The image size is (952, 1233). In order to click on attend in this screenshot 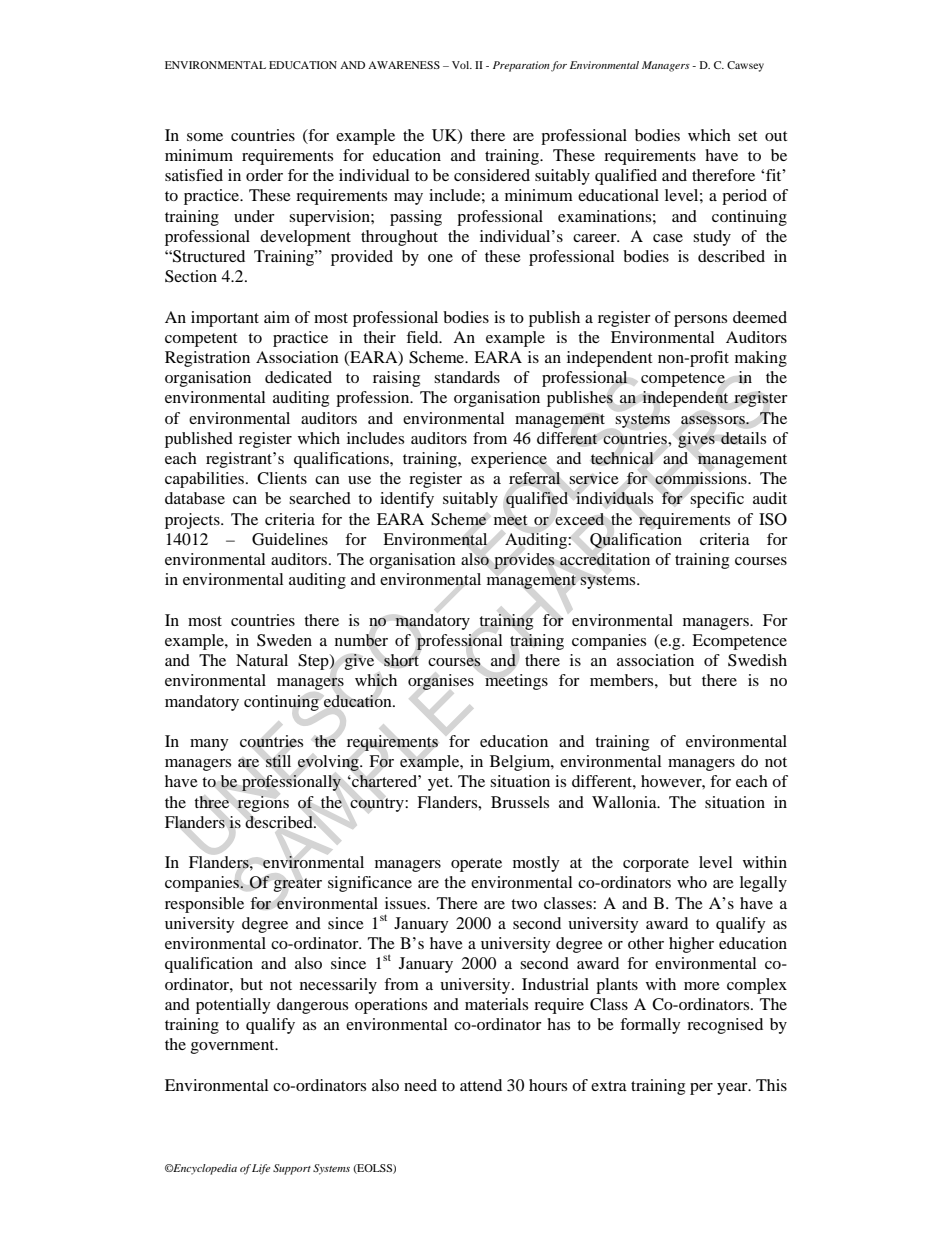, I will do `click(481, 1085)`.
